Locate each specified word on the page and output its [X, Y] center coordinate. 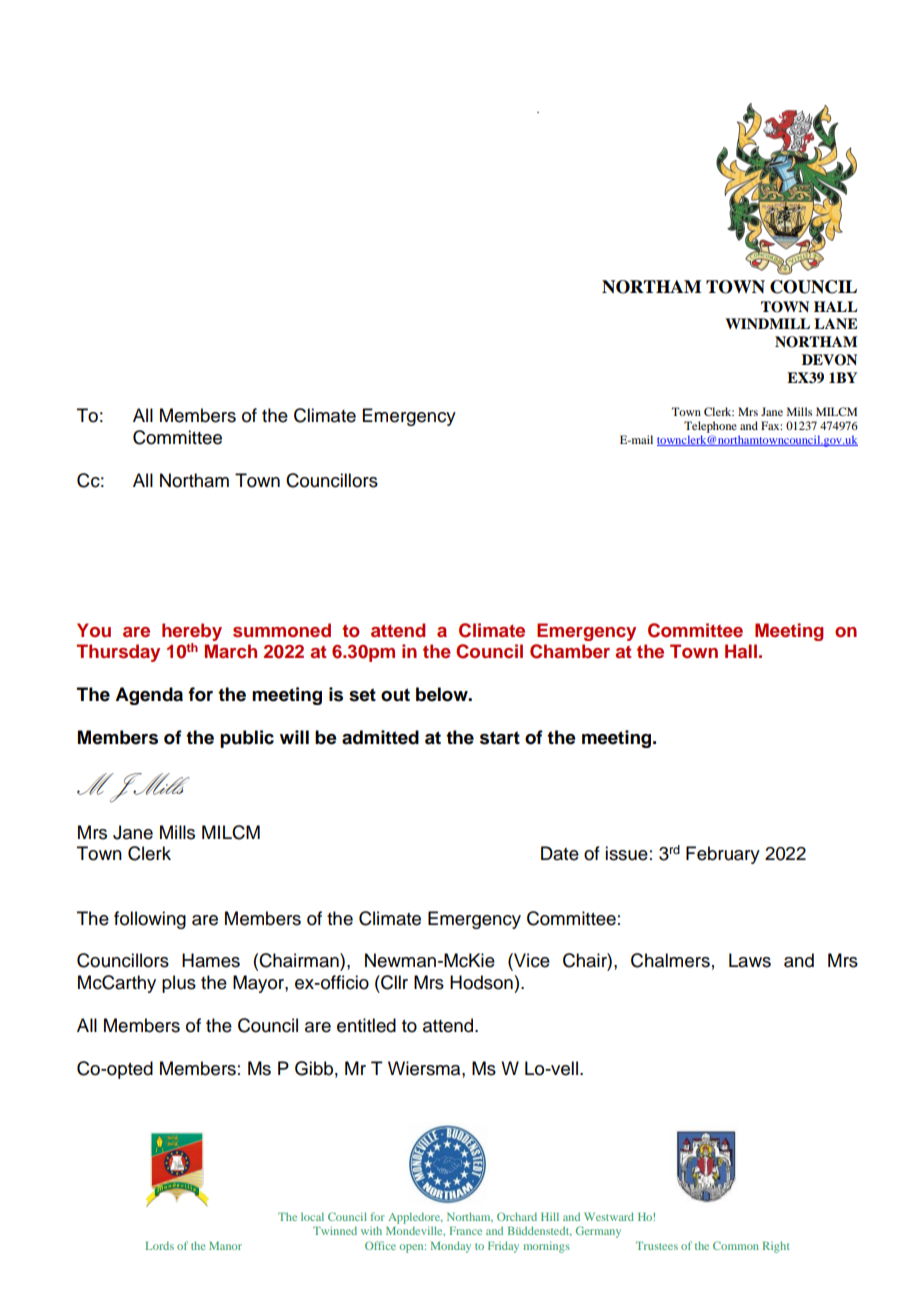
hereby [192, 632]
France [465, 1231]
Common [736, 1245]
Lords [159, 1245]
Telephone [710, 427]
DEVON [829, 360]
